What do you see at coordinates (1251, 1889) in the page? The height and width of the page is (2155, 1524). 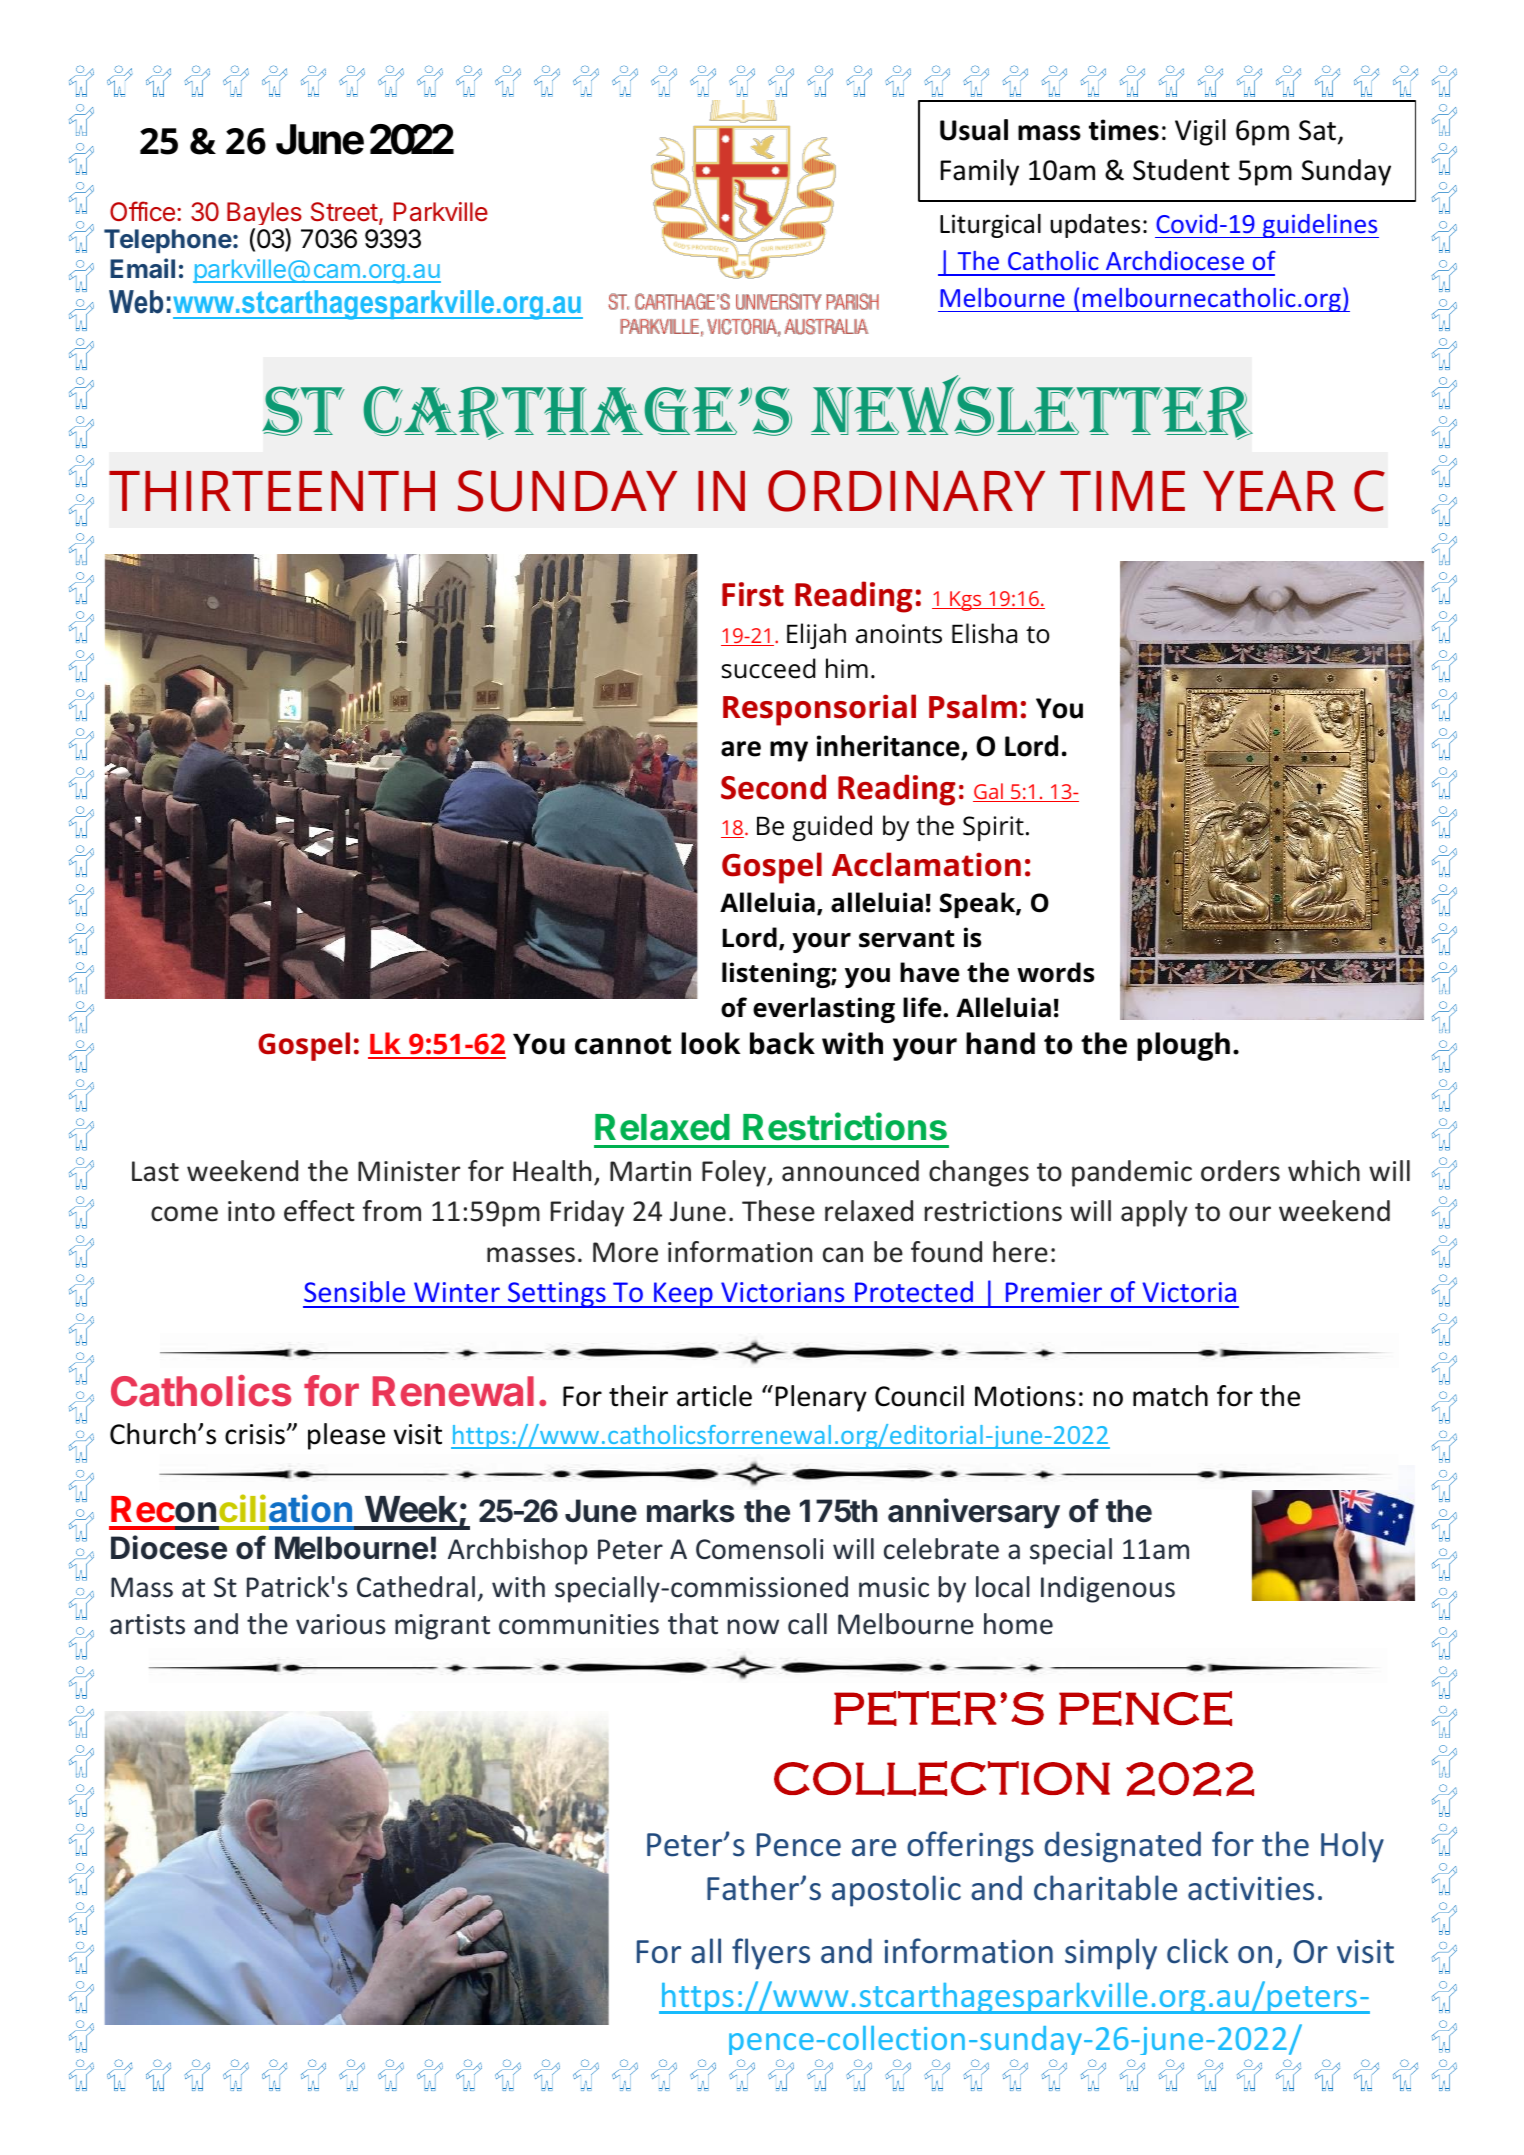 I see `activities` at bounding box center [1251, 1889].
